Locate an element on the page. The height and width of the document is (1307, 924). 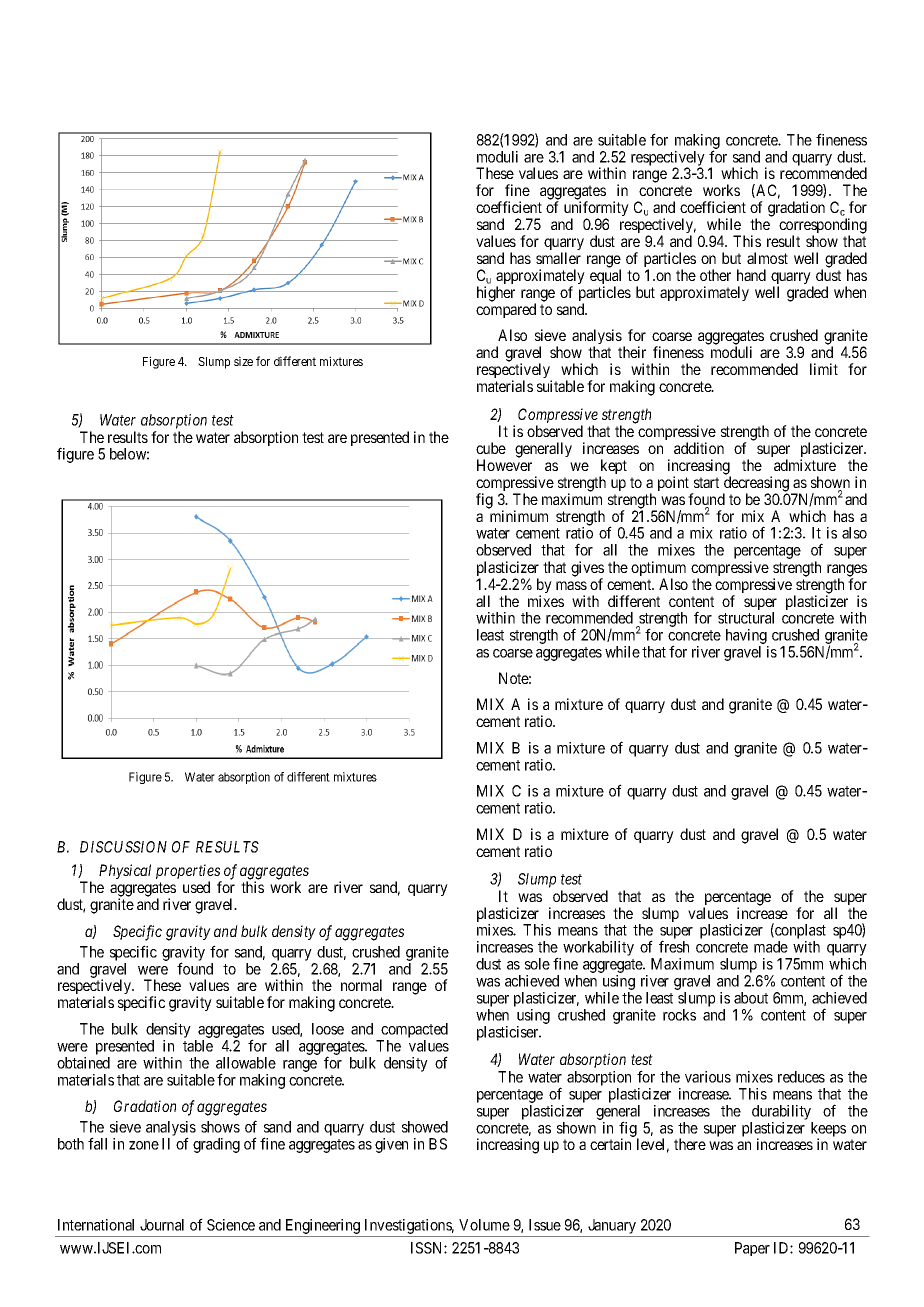
almost is located at coordinates (767, 258).
